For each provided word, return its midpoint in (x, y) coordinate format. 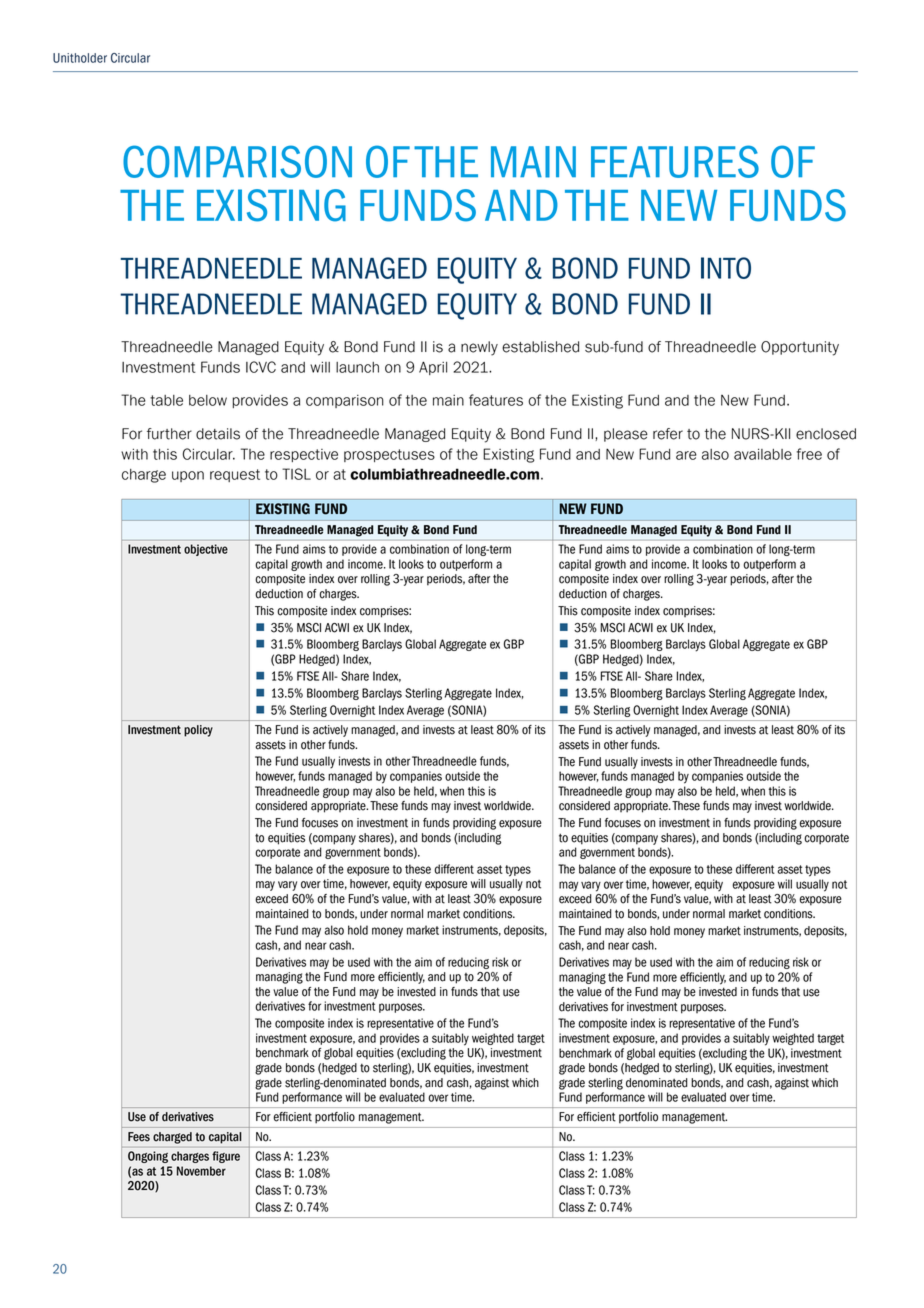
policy (198, 731)
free (809, 454)
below (208, 400)
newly (479, 348)
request (235, 475)
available (763, 454)
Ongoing (148, 1157)
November (201, 1171)
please (626, 435)
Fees (139, 1137)
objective (206, 550)
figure (226, 1157)
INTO (726, 268)
